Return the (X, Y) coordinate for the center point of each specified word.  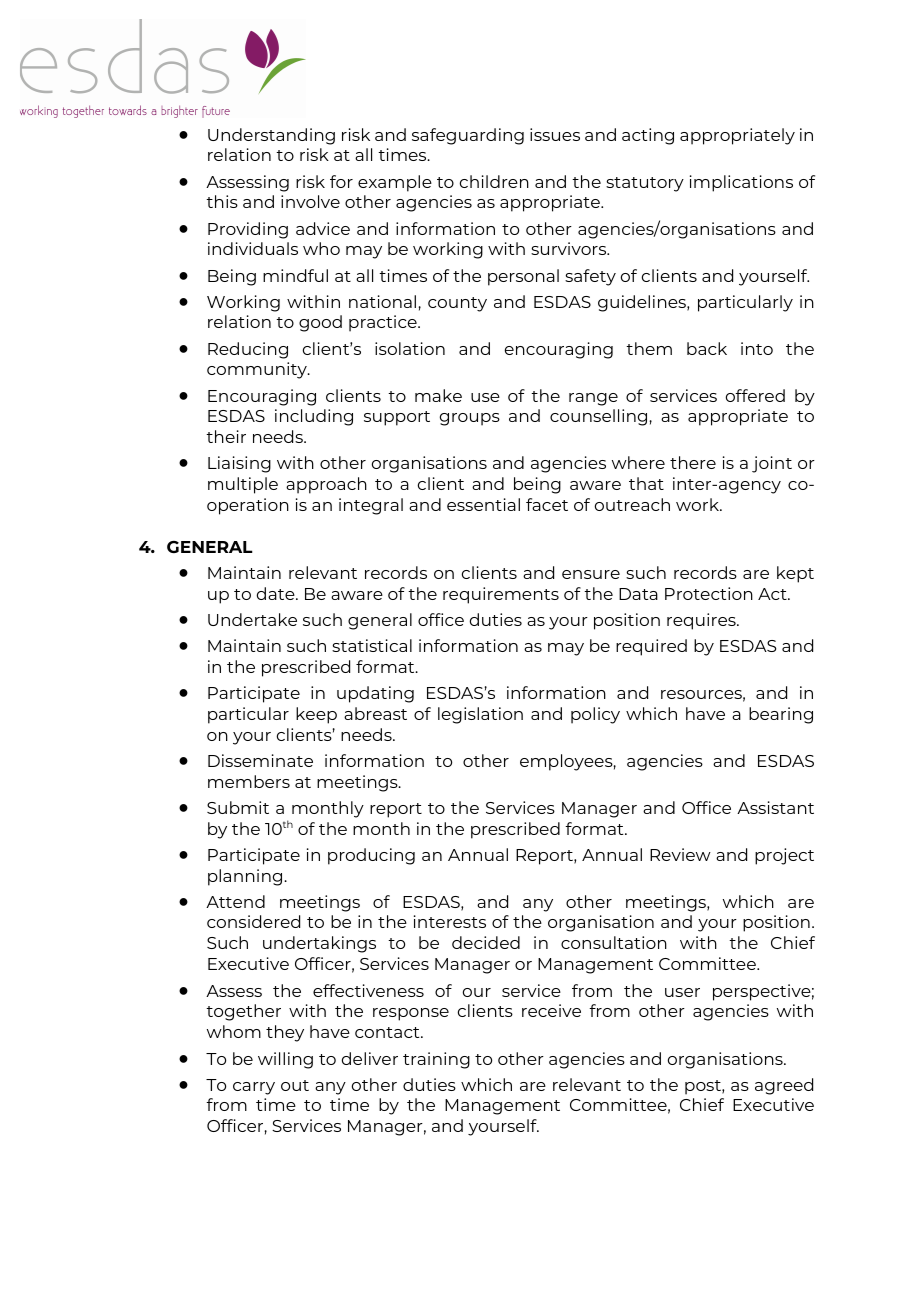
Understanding (271, 136)
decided (486, 942)
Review (680, 854)
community (258, 370)
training (436, 1060)
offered (755, 395)
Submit (238, 807)
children (494, 181)
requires (702, 621)
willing (285, 1060)
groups (470, 419)
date (277, 593)
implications (741, 183)
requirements (501, 595)
